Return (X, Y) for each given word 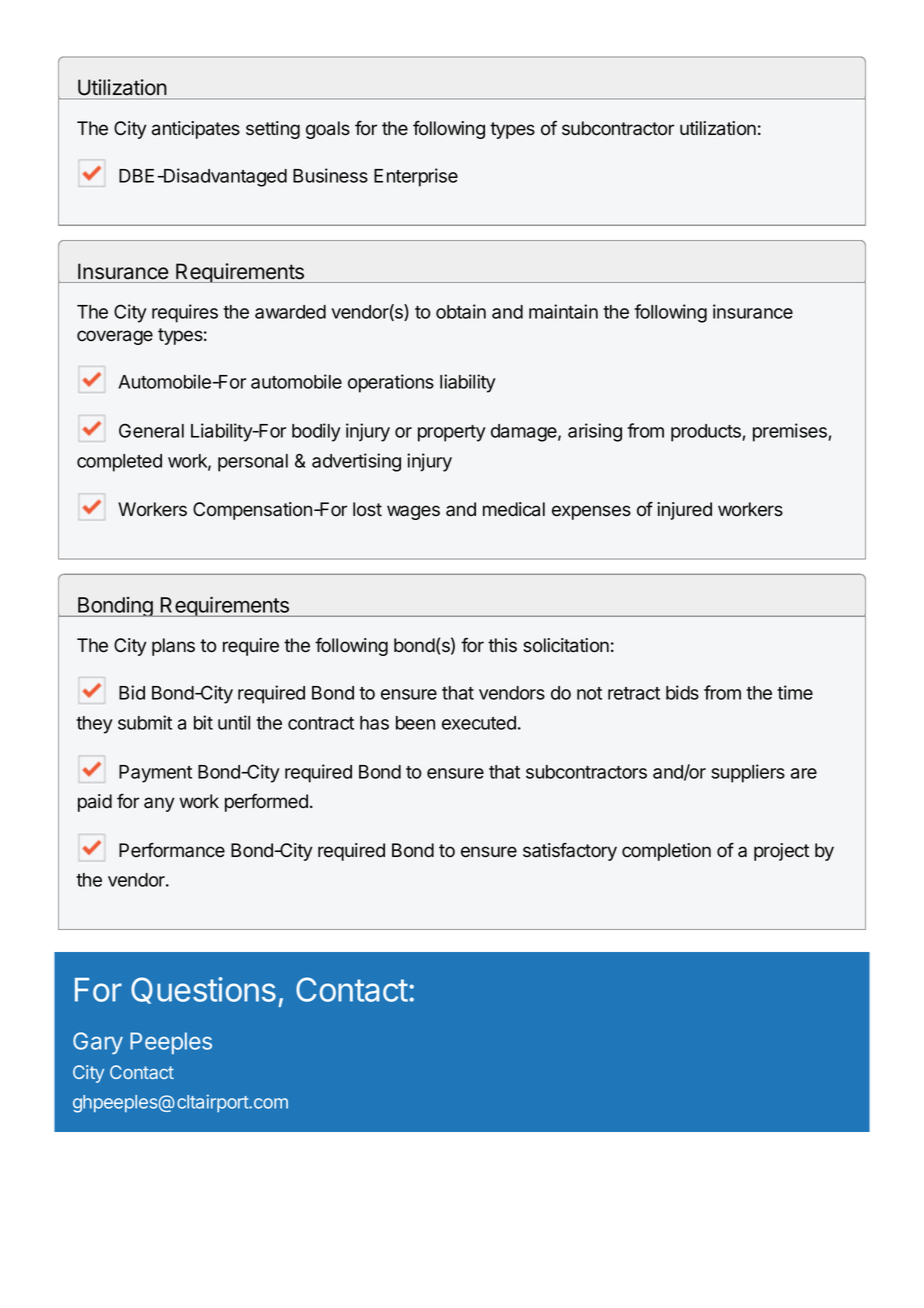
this (502, 645)
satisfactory (570, 852)
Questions (203, 990)
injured (684, 511)
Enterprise (416, 177)
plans (173, 647)
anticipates (196, 130)
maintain (563, 311)
